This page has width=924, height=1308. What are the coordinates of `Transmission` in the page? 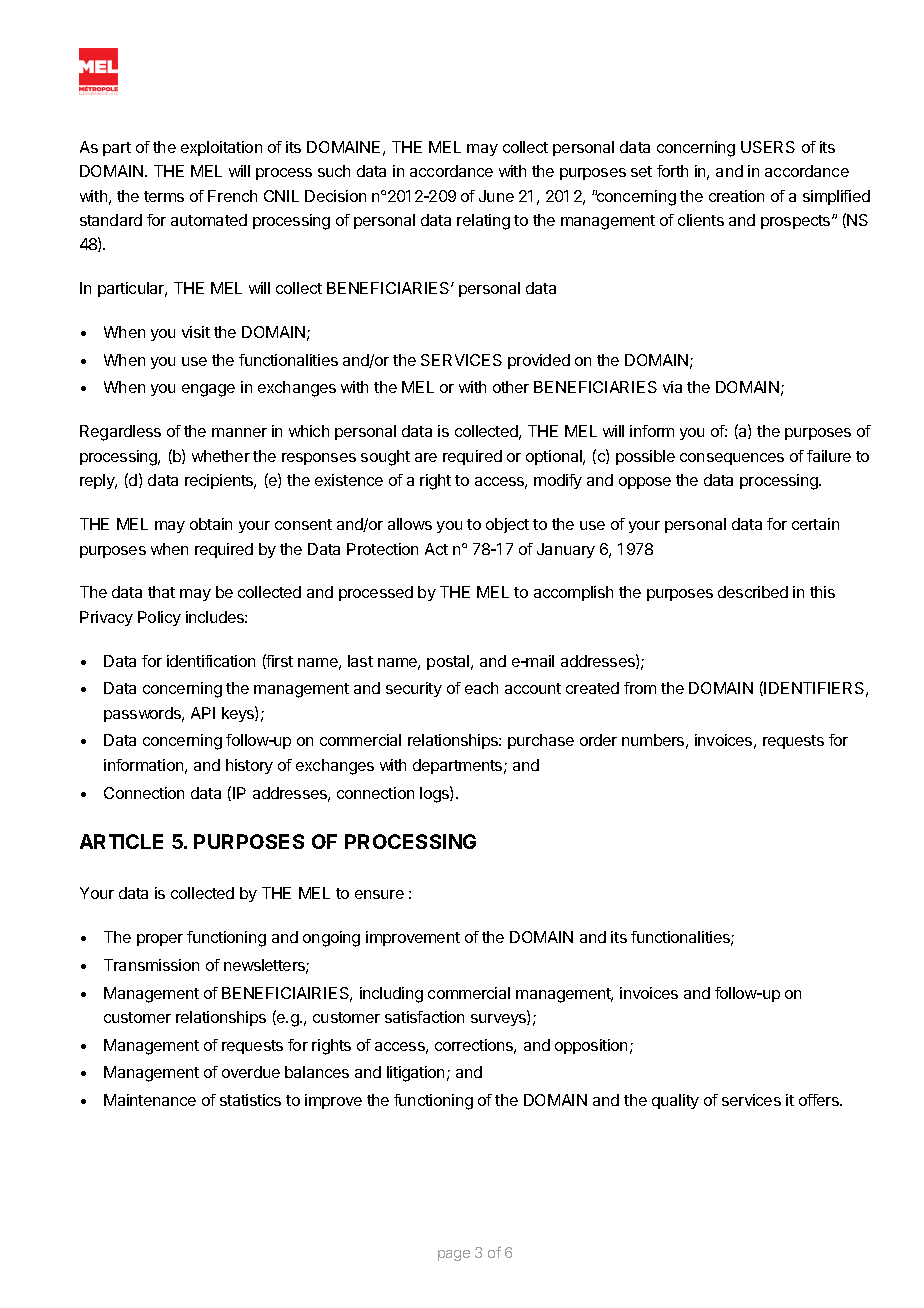 It's located at (151, 965).
